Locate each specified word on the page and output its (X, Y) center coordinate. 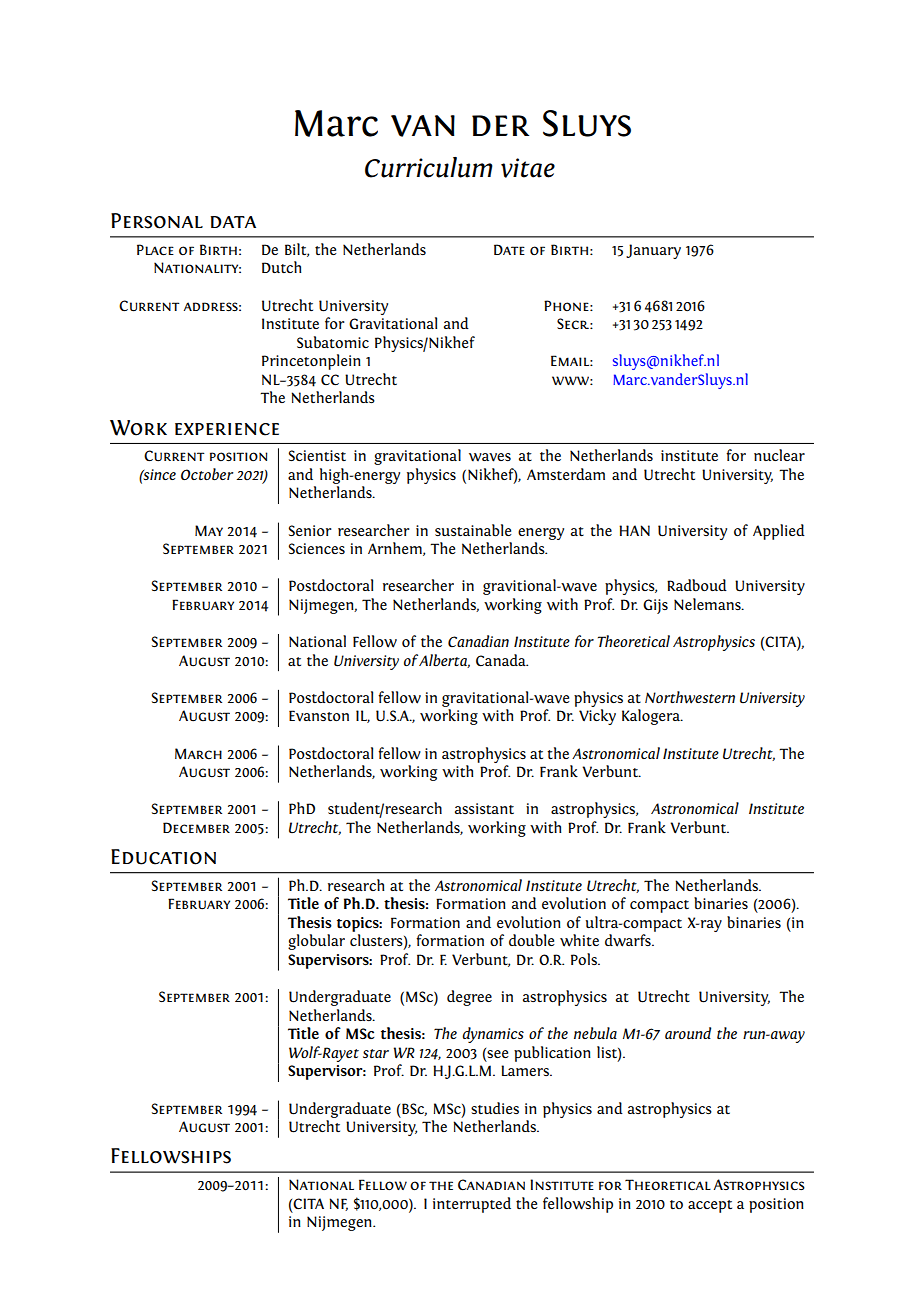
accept (710, 1206)
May (209, 530)
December (196, 827)
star (376, 1053)
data (233, 222)
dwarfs (629, 940)
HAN (634, 530)
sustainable (473, 530)
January (653, 251)
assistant (484, 808)
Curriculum (429, 167)
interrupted (472, 1205)
